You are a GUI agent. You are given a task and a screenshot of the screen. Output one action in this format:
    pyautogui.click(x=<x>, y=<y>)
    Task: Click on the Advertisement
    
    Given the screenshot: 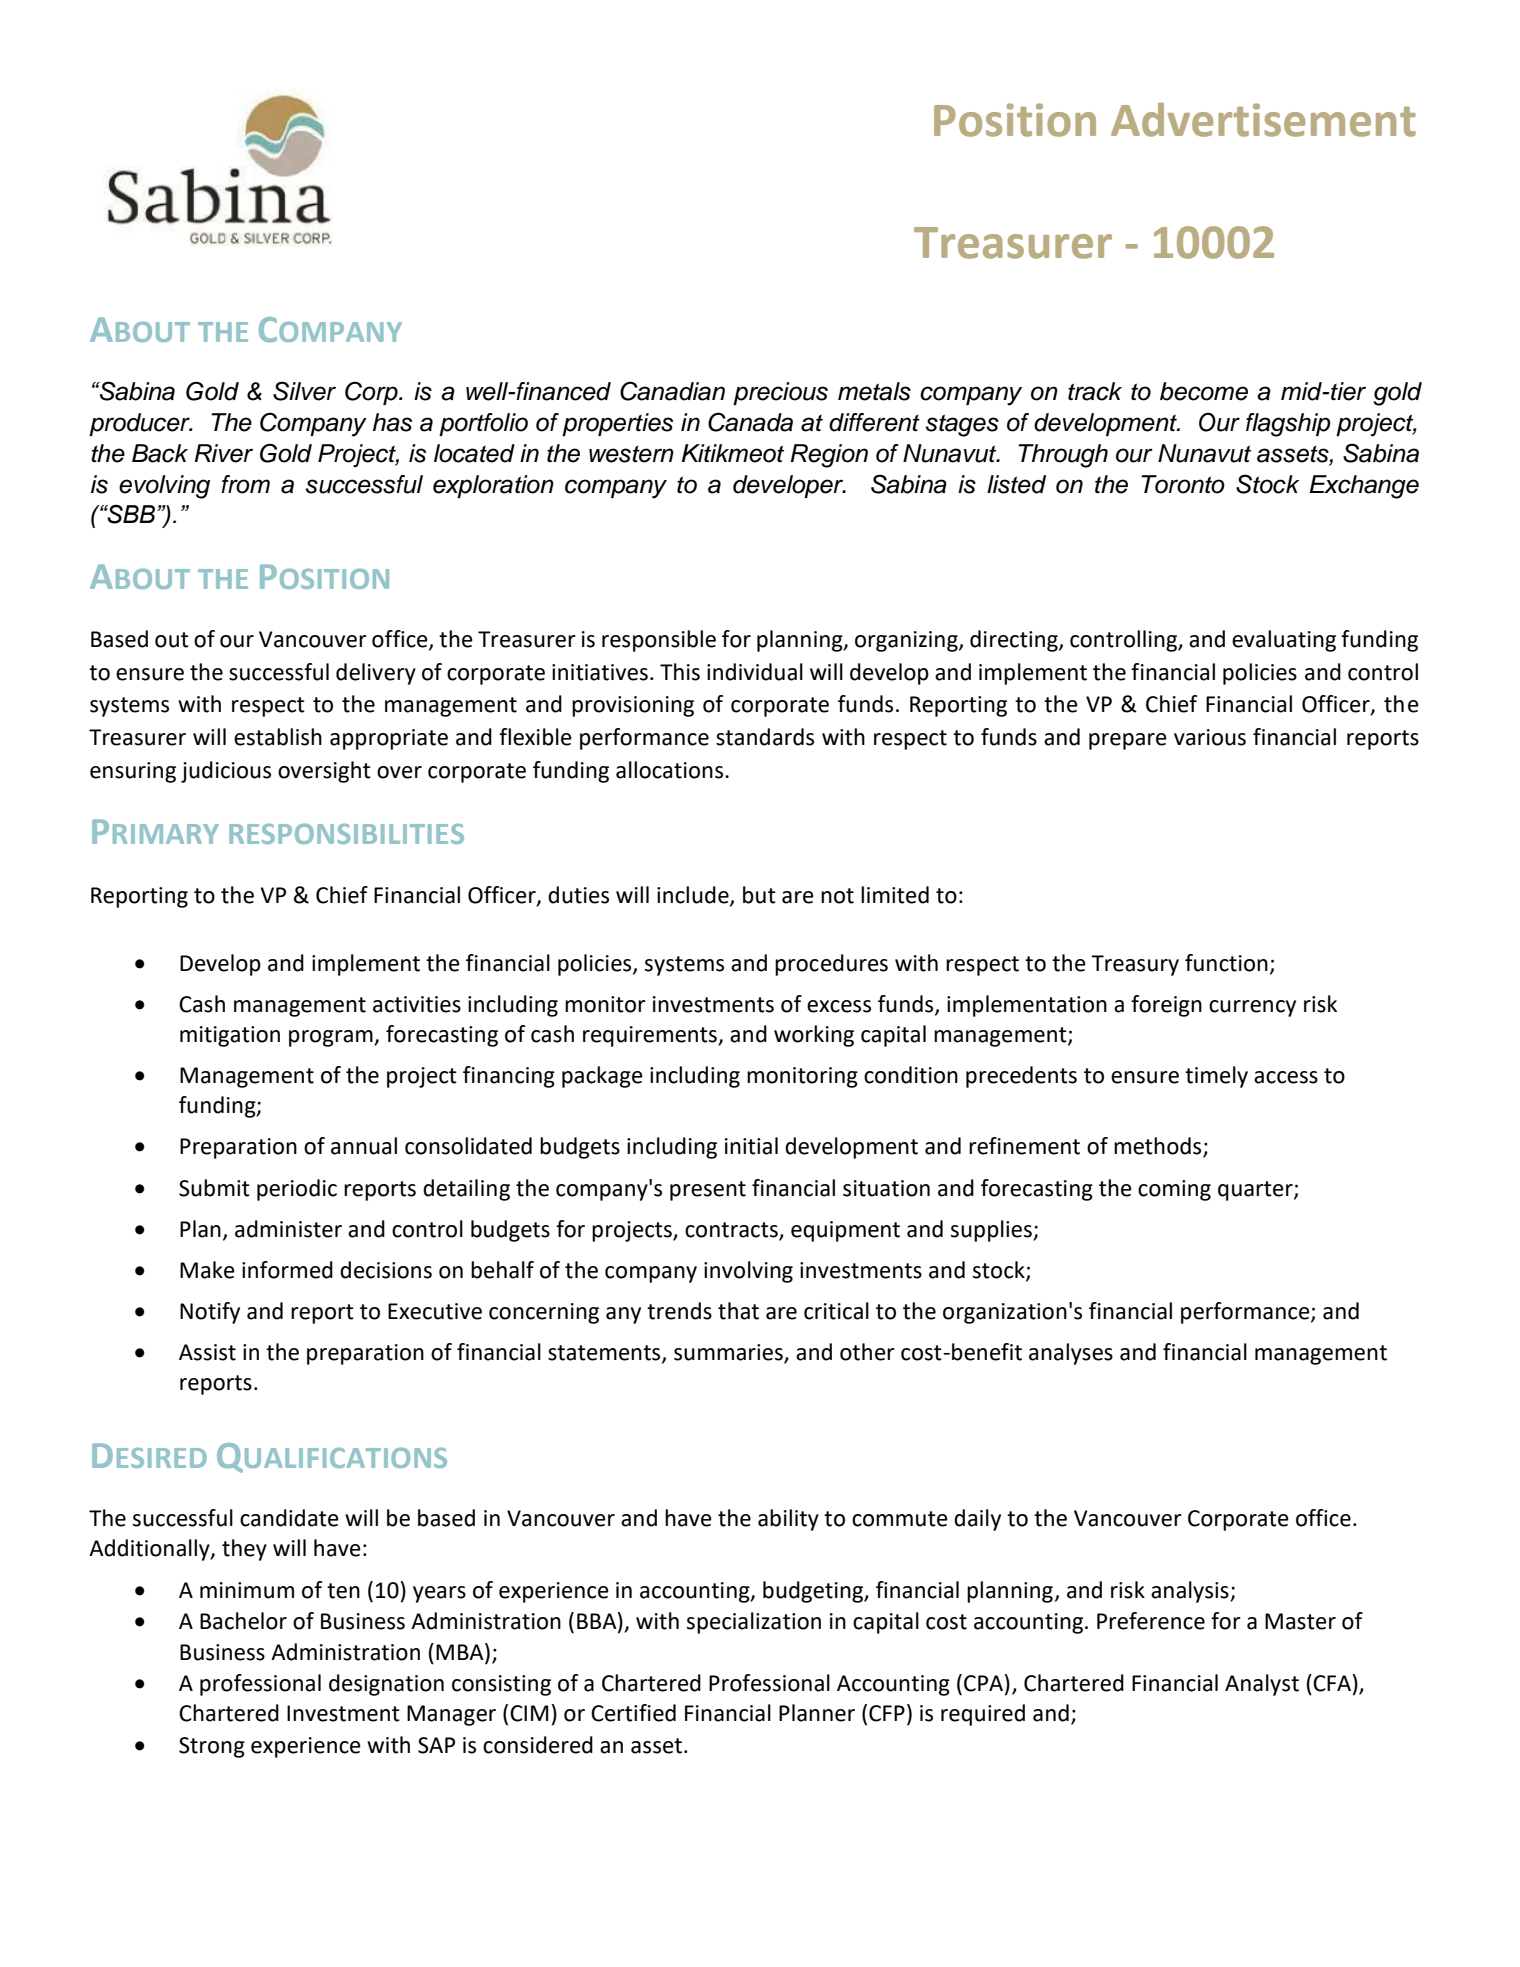 What is the action you would take?
    pyautogui.click(x=1263, y=120)
